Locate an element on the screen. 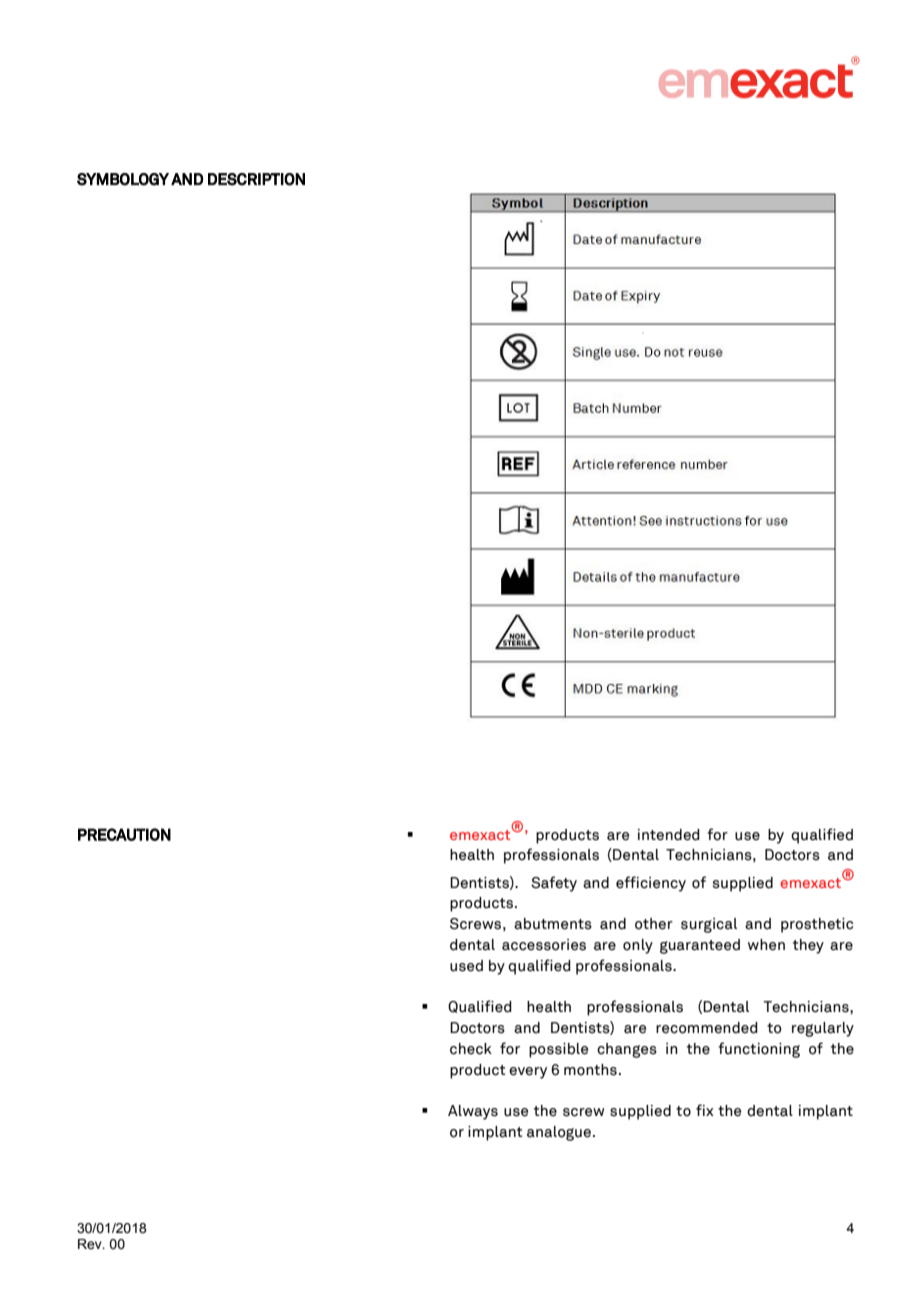 The height and width of the screenshot is (1307, 924). intended is located at coordinates (669, 835).
